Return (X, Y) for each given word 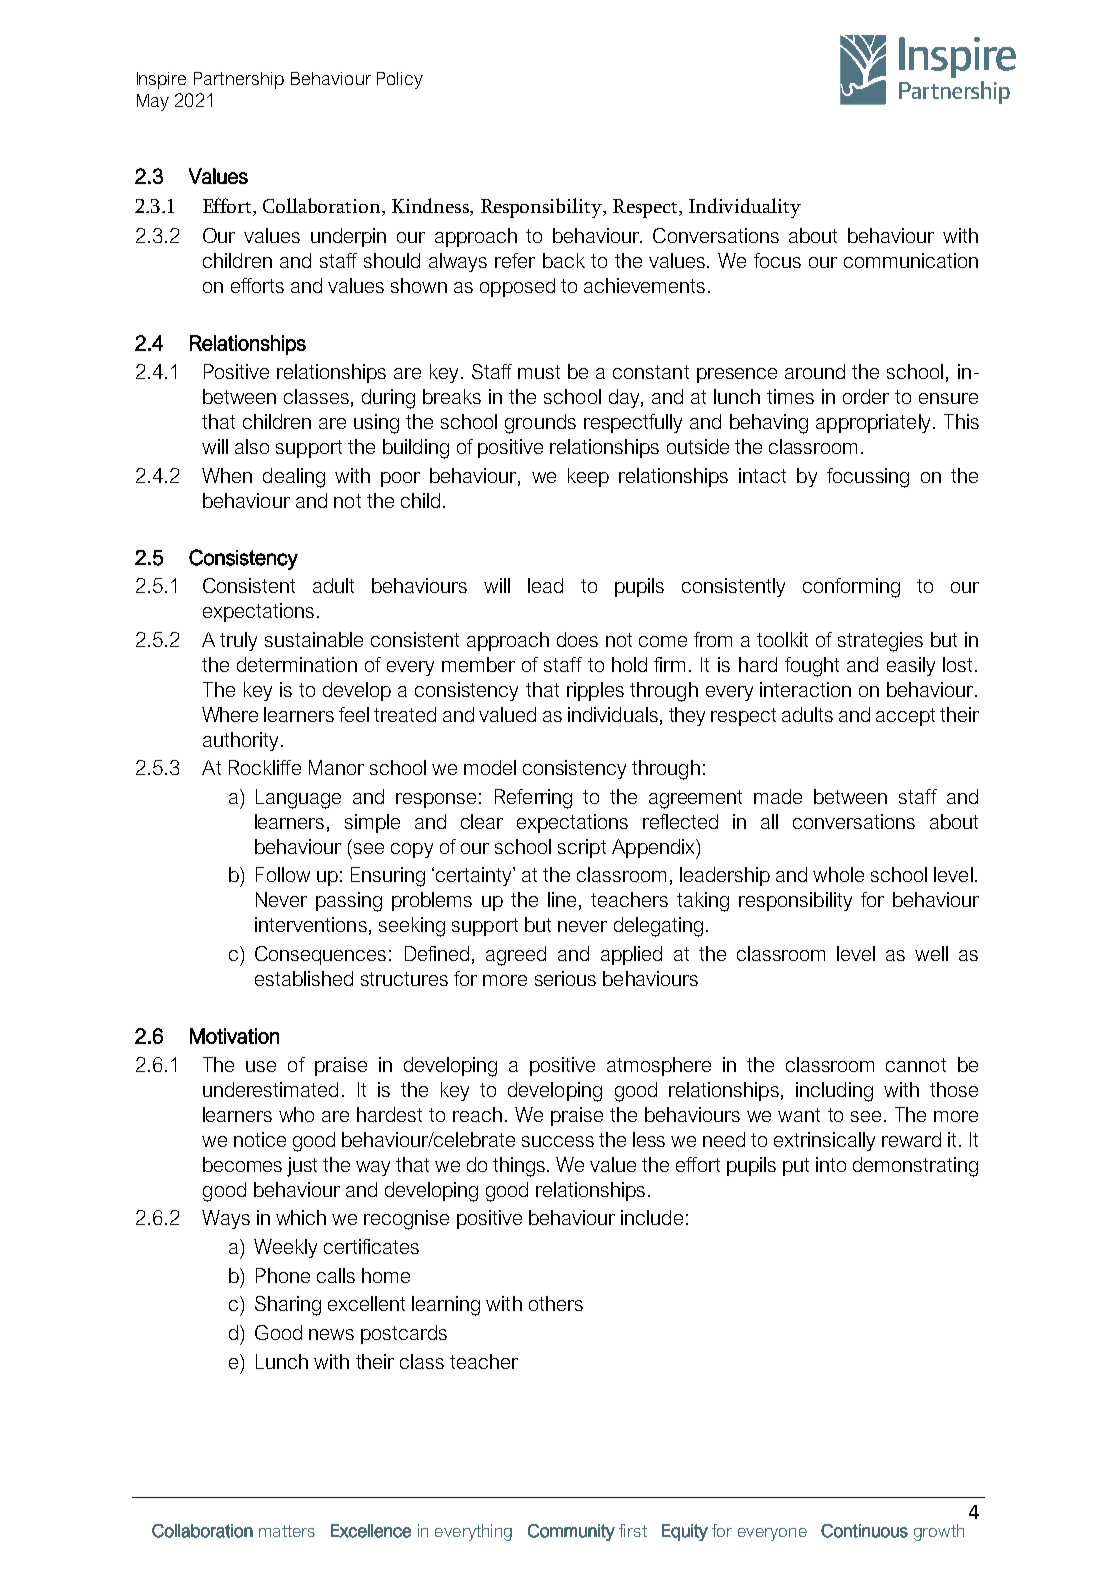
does (577, 639)
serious (565, 978)
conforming (851, 588)
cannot (916, 1065)
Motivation (234, 1036)
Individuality (745, 208)
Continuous (864, 1531)
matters (287, 1531)
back (564, 260)
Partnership (239, 80)
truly (238, 641)
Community (571, 1532)
